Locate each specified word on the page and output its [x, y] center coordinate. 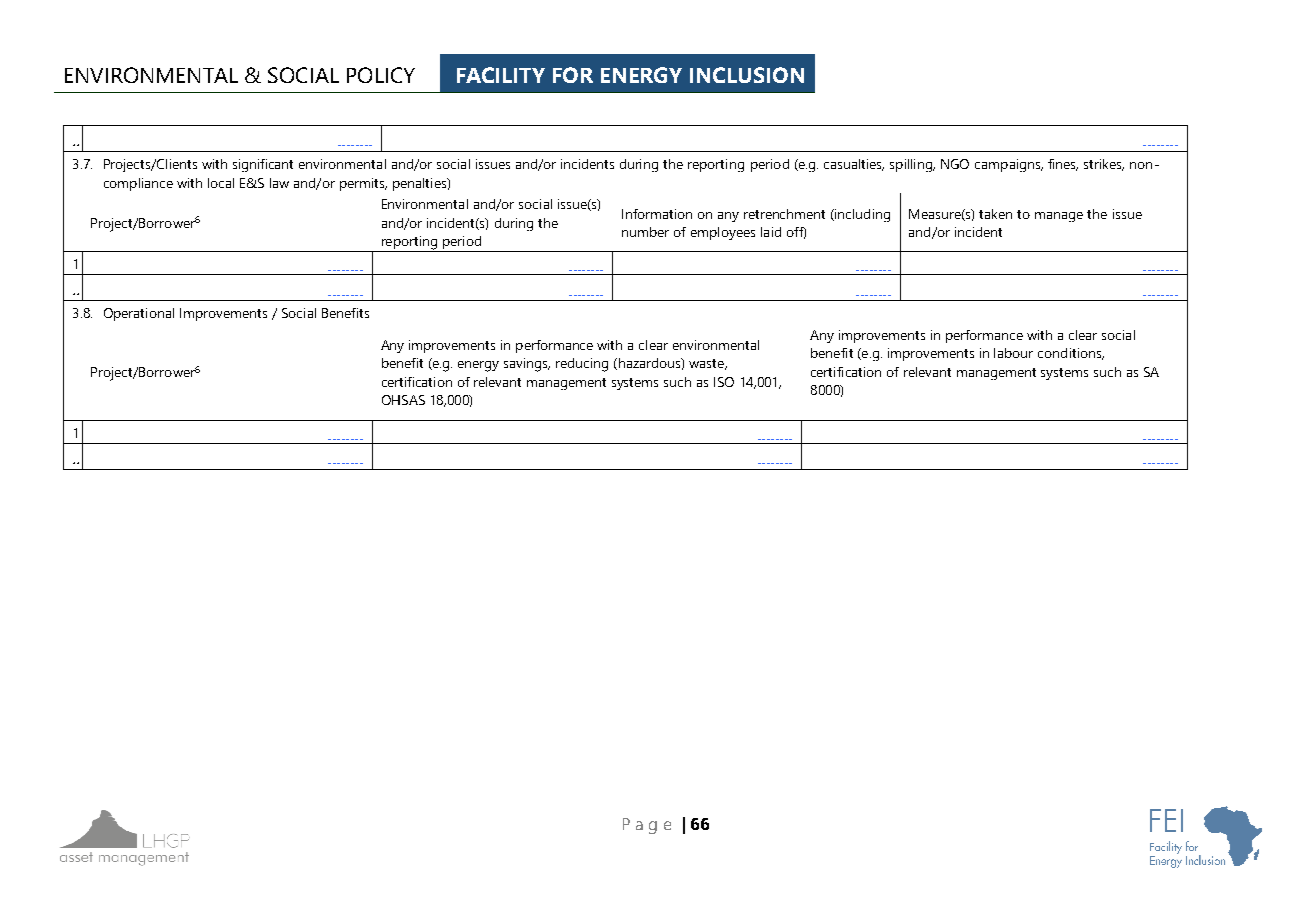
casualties [854, 165]
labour [1013, 353]
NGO [955, 164]
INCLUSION [747, 75]
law [279, 183]
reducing [582, 365]
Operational [139, 314]
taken [995, 214]
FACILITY [501, 75]
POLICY [381, 75]
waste [707, 364]
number [645, 232]
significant [263, 165]
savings [527, 365]
